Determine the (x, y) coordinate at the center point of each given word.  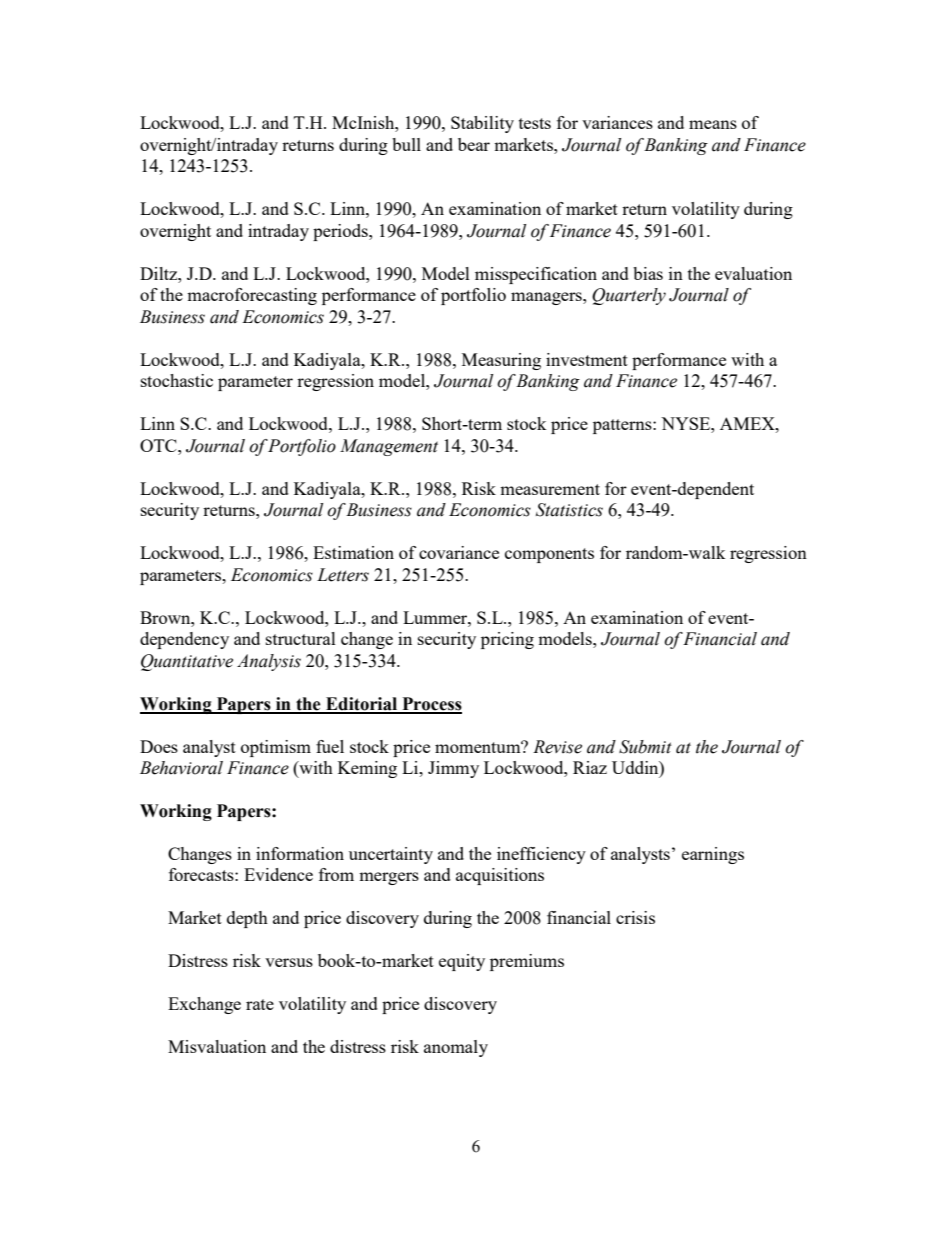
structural (301, 638)
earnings (713, 855)
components (549, 555)
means (713, 124)
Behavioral (181, 768)
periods (341, 232)
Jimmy (453, 769)
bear (474, 144)
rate (260, 1004)
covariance (459, 552)
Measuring (501, 361)
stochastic (177, 380)
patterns (623, 426)
